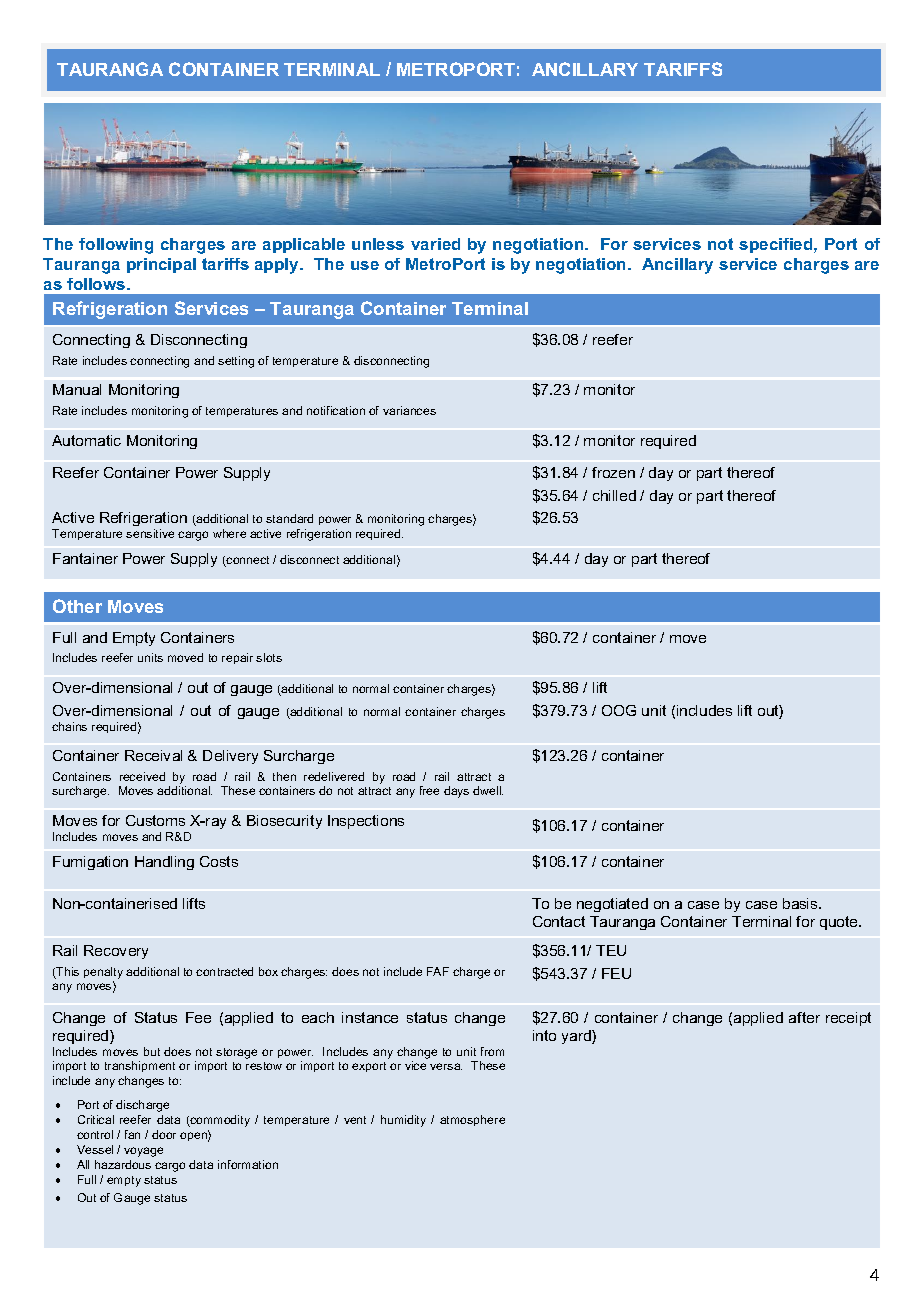 The image size is (924, 1308). I want to click on atmosphere, so click(472, 1120).
